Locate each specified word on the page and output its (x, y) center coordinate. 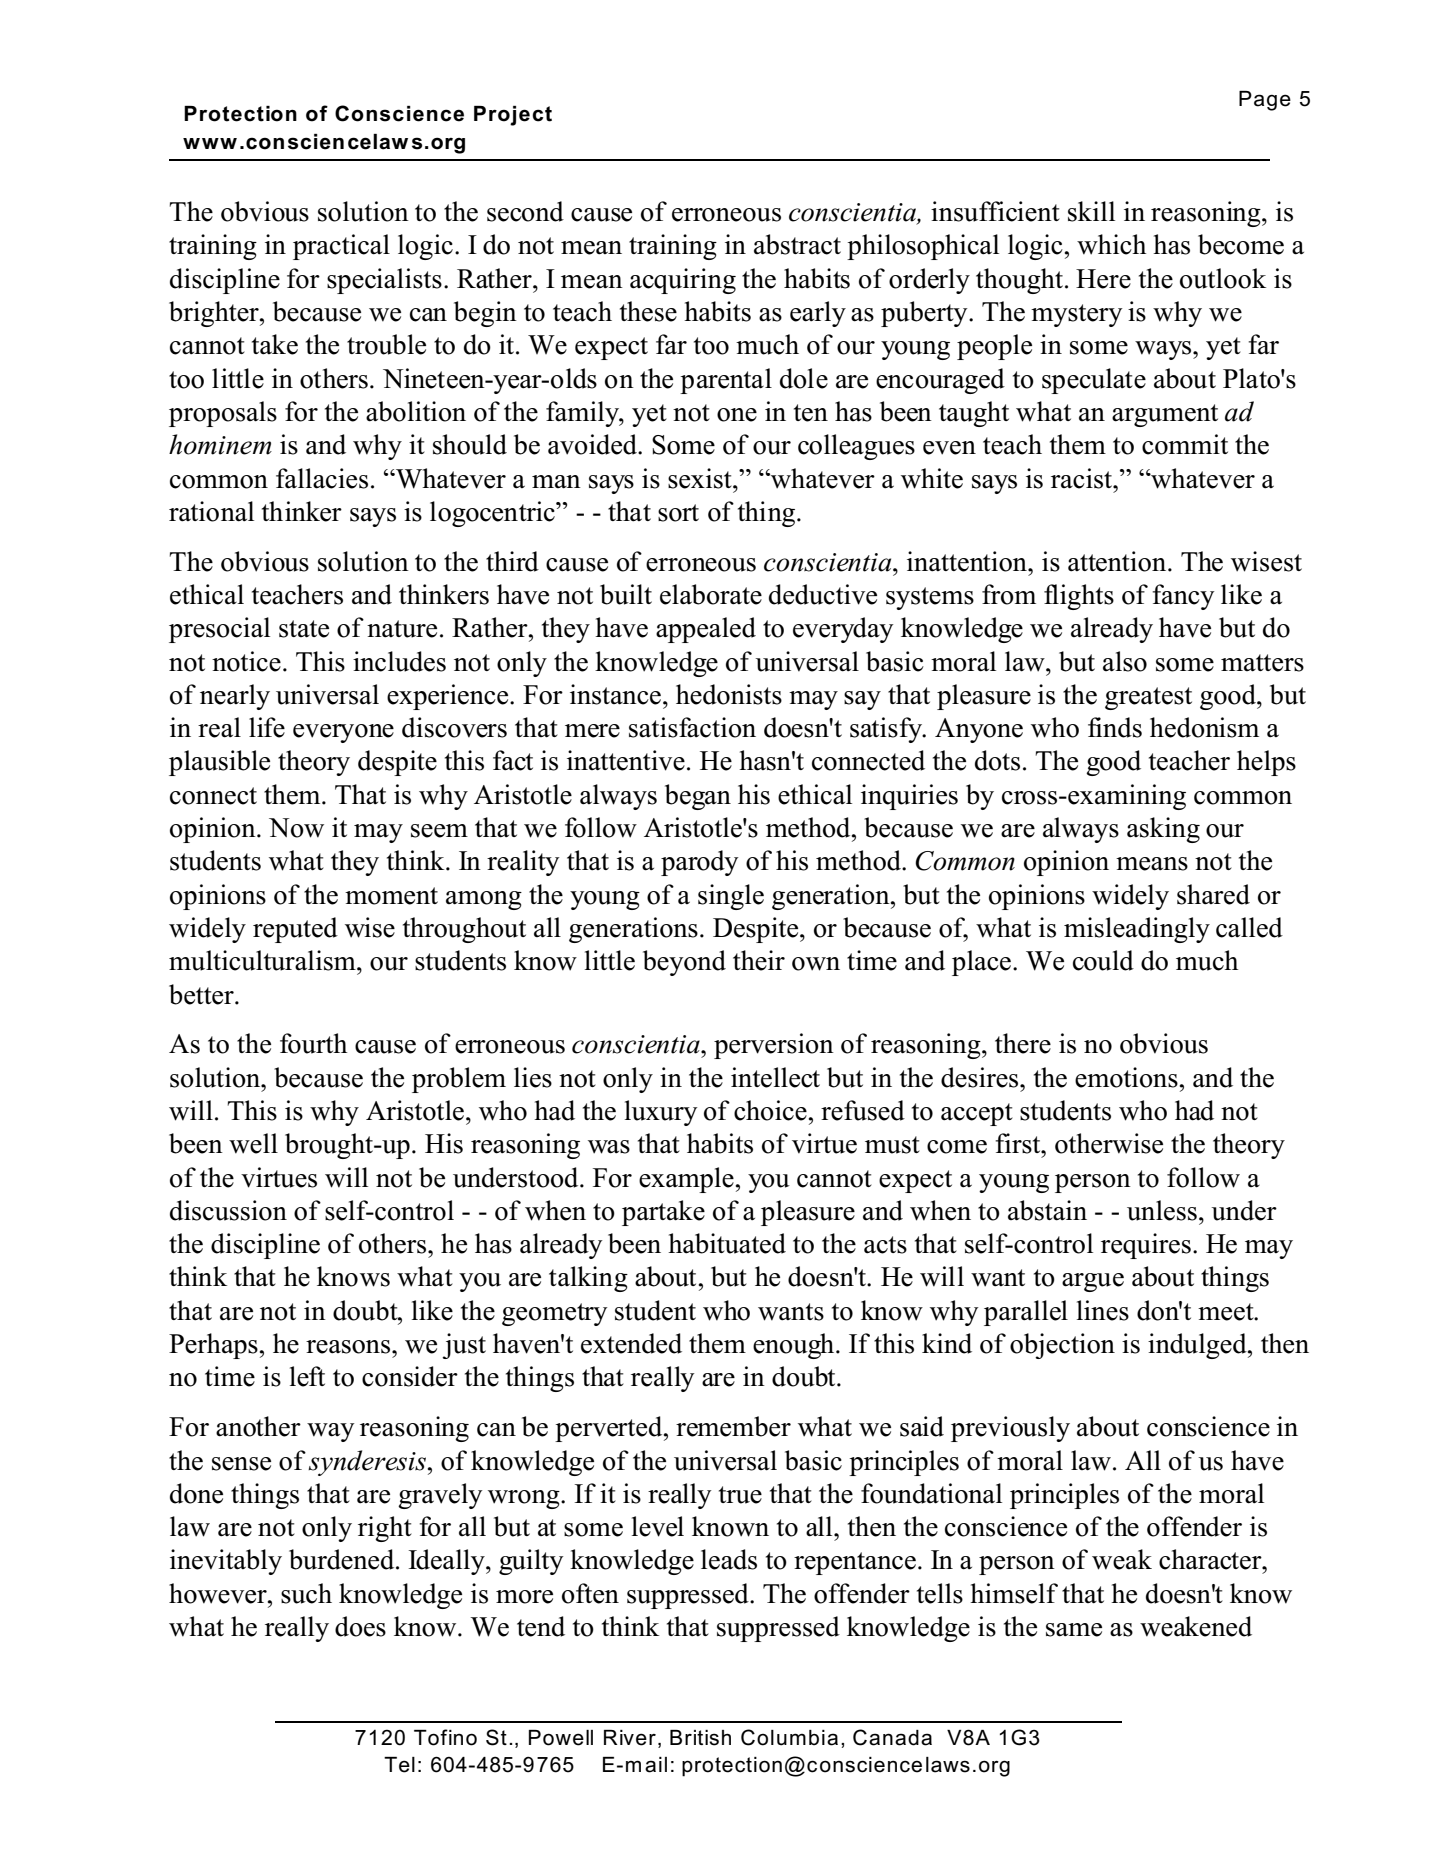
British (700, 1738)
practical (341, 247)
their (759, 960)
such (306, 1593)
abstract (797, 244)
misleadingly (1137, 930)
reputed (295, 930)
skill (1091, 211)
